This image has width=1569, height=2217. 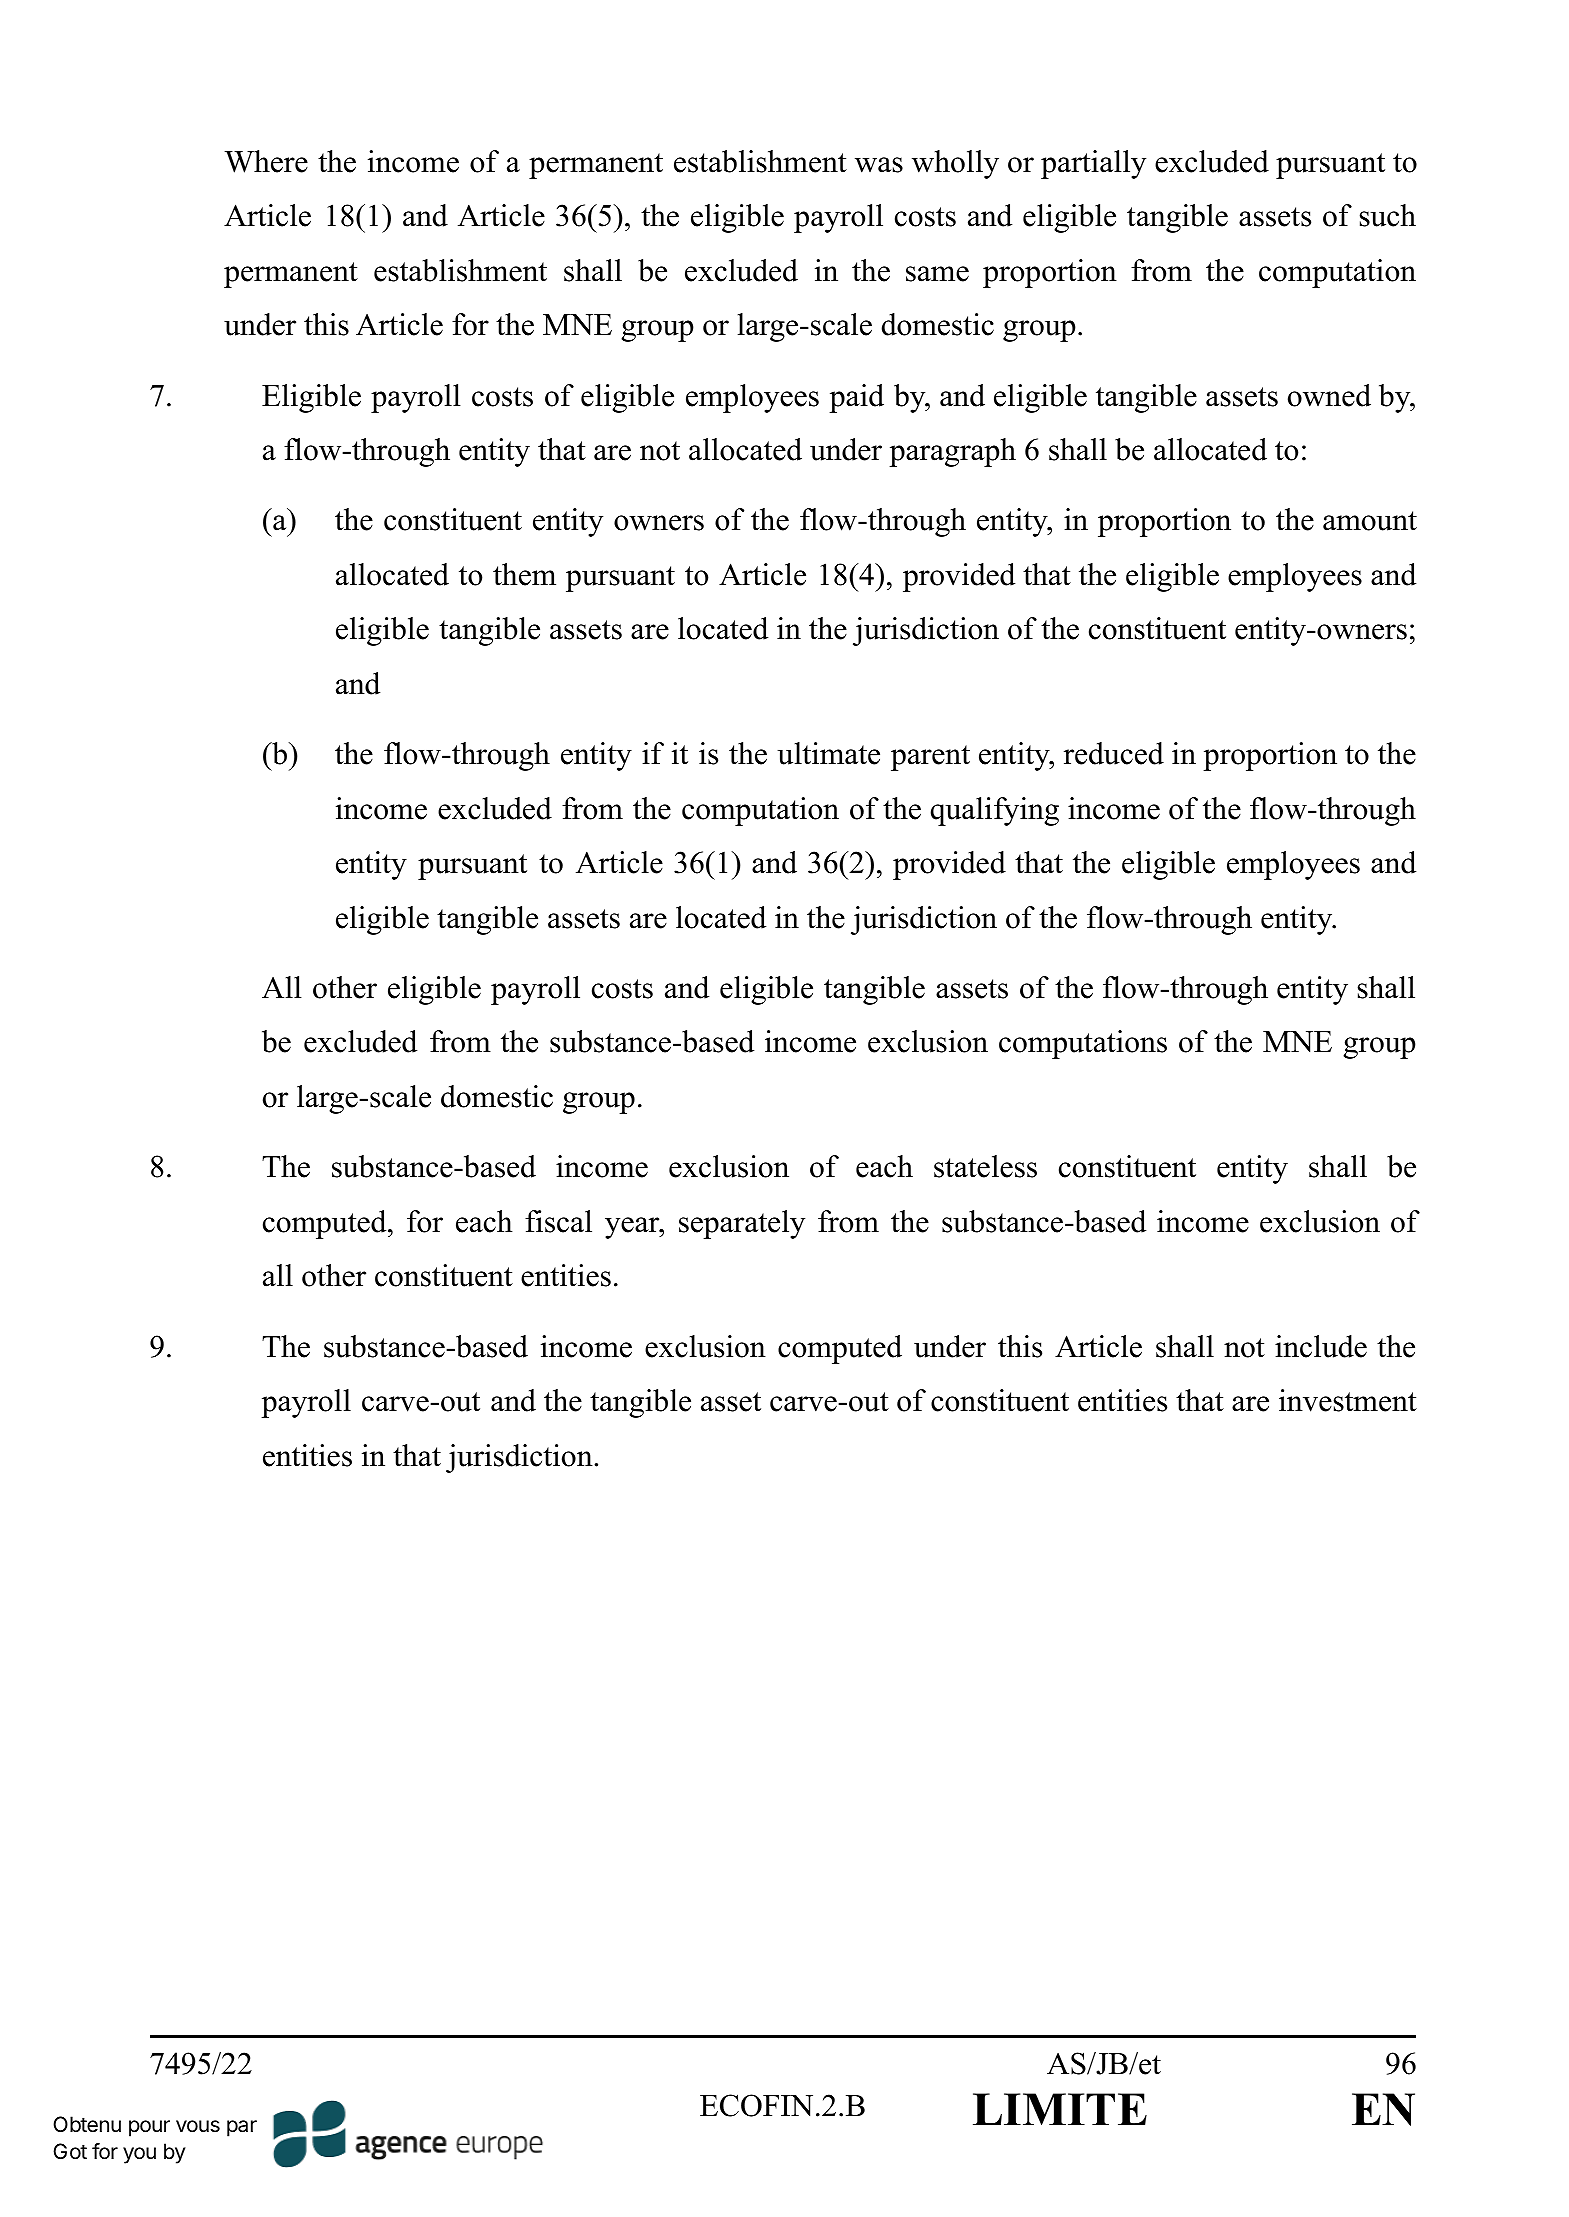 What do you see at coordinates (1114, 753) in the image?
I see `reduced` at bounding box center [1114, 753].
